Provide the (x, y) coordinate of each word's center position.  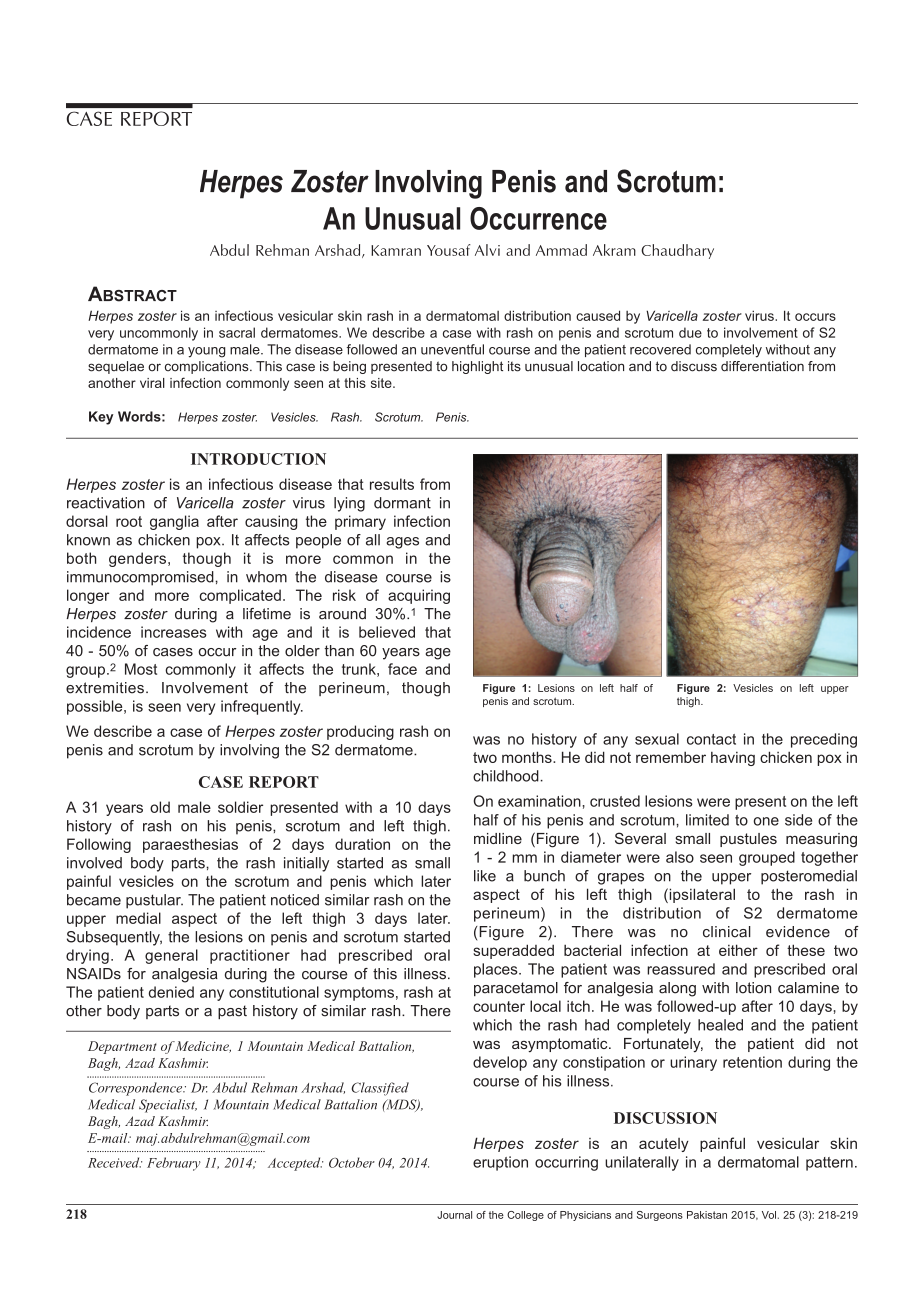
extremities (105, 688)
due (690, 332)
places (497, 970)
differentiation (762, 366)
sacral (237, 332)
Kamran (396, 250)
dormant (402, 503)
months (528, 757)
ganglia (174, 522)
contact (711, 739)
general (171, 956)
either (738, 950)
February (174, 1164)
